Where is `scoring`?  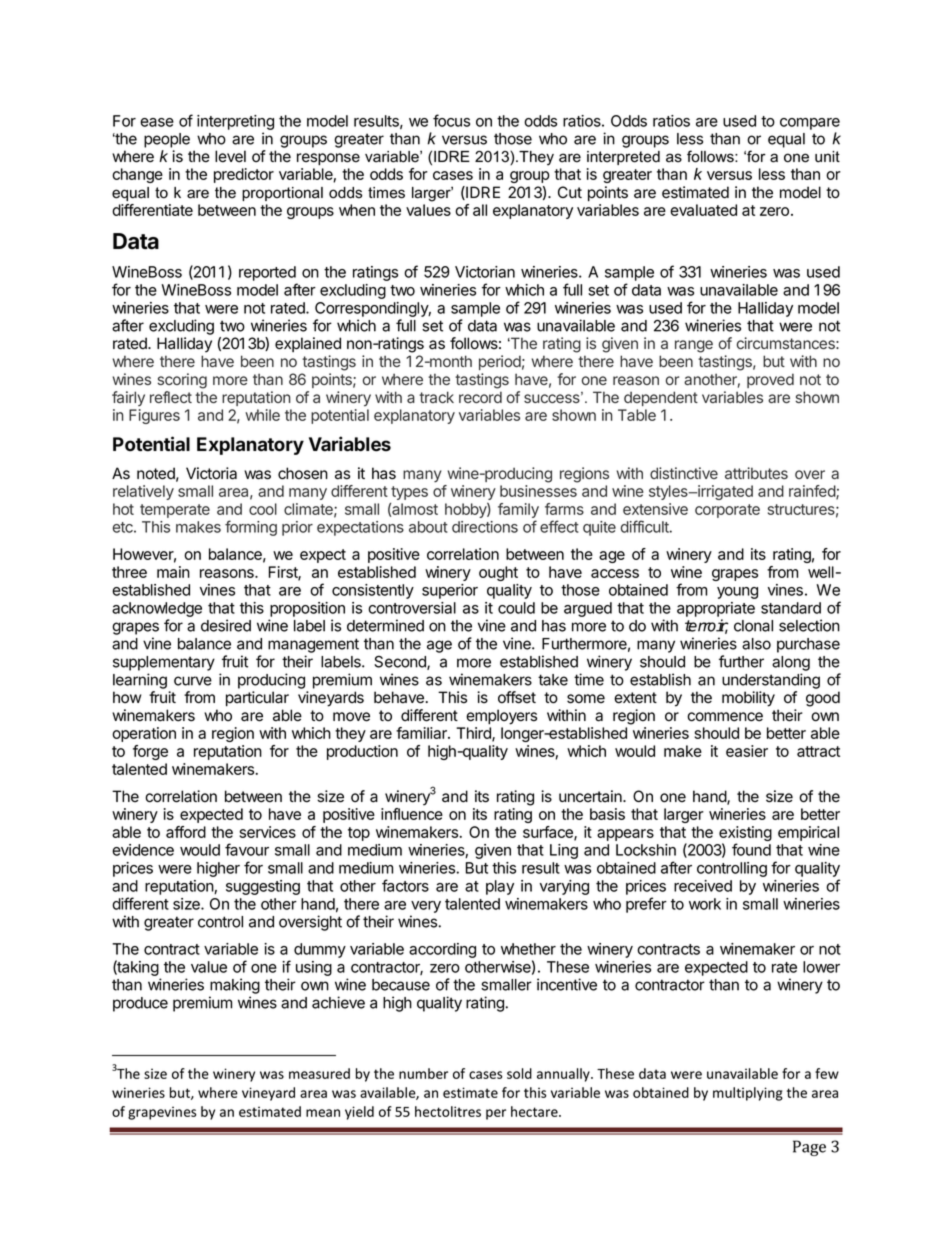
scoring is located at coordinates (182, 381).
